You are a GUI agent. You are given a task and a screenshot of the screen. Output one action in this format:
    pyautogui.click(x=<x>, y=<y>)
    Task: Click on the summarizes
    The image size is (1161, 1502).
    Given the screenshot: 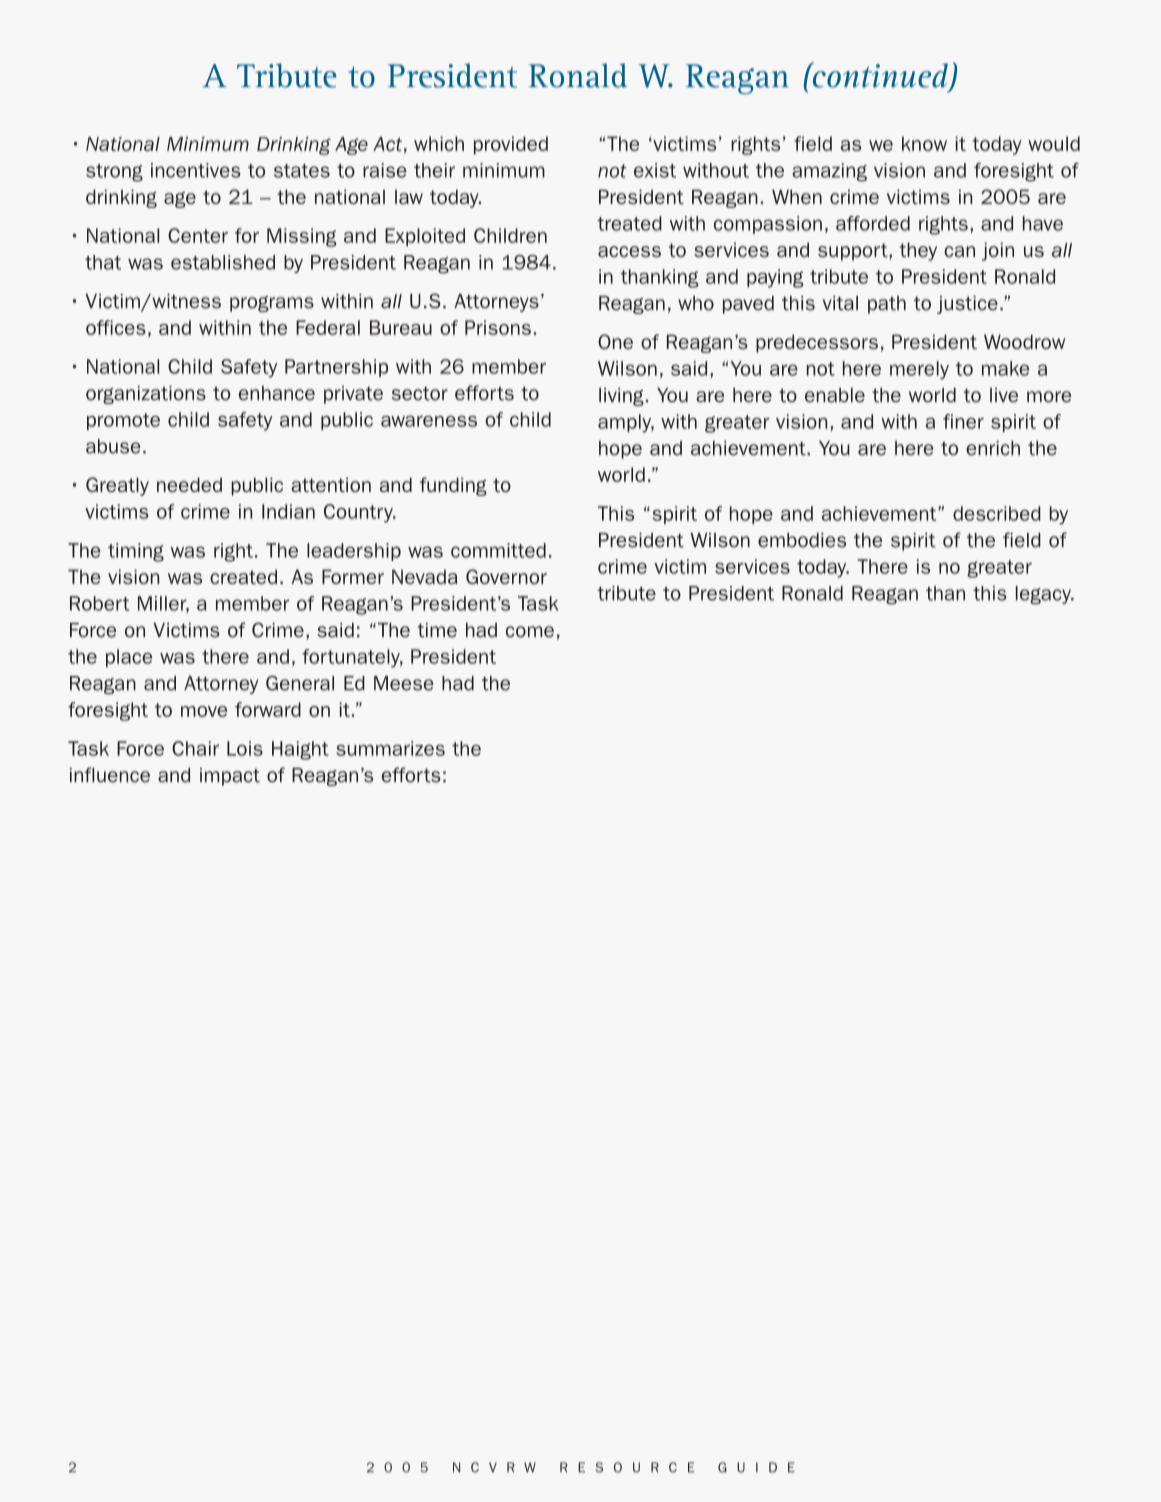 What is the action you would take?
    pyautogui.click(x=390, y=748)
